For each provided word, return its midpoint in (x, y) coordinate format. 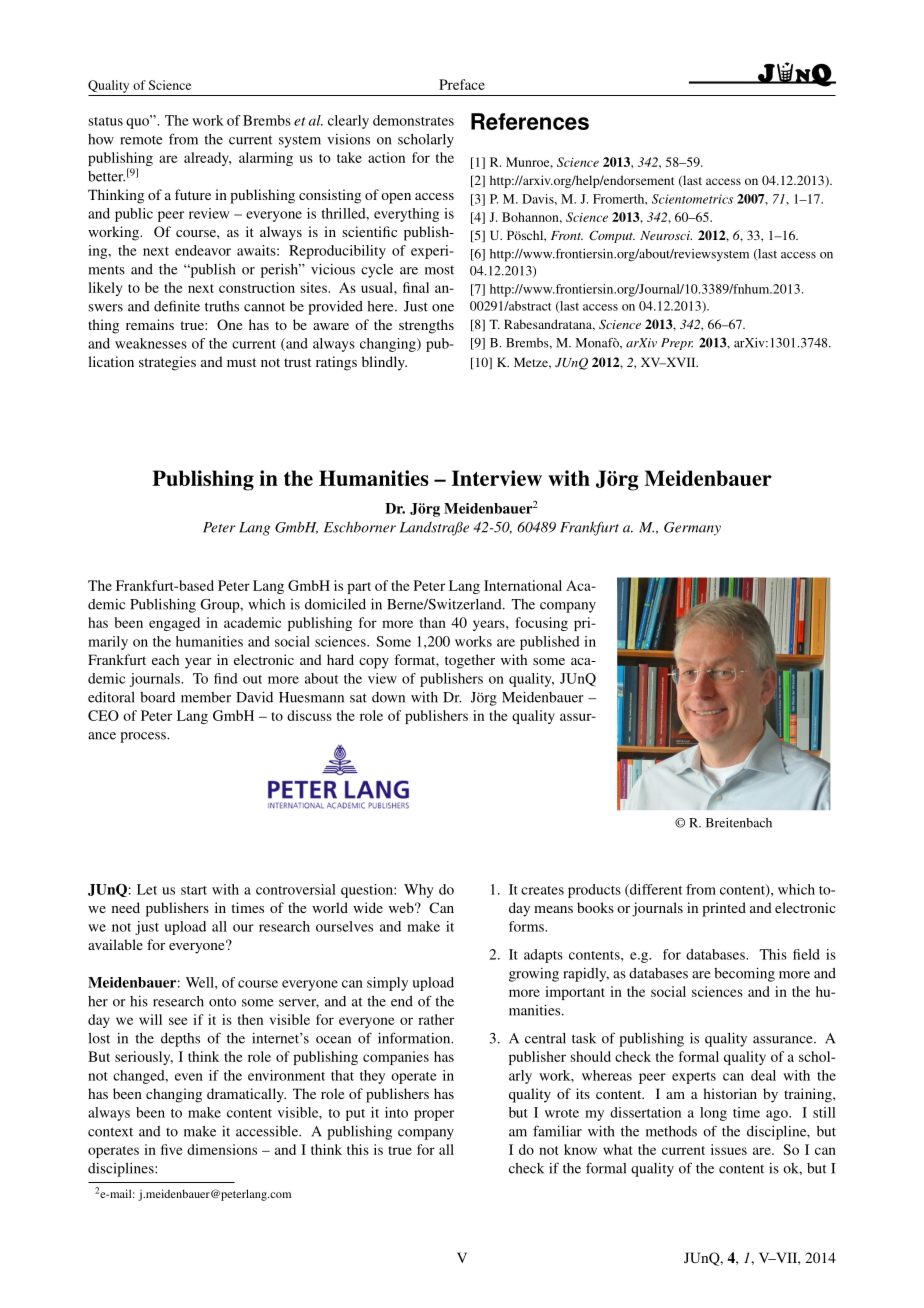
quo (139, 122)
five (172, 1149)
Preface (462, 84)
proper (434, 1115)
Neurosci (666, 235)
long (713, 1114)
